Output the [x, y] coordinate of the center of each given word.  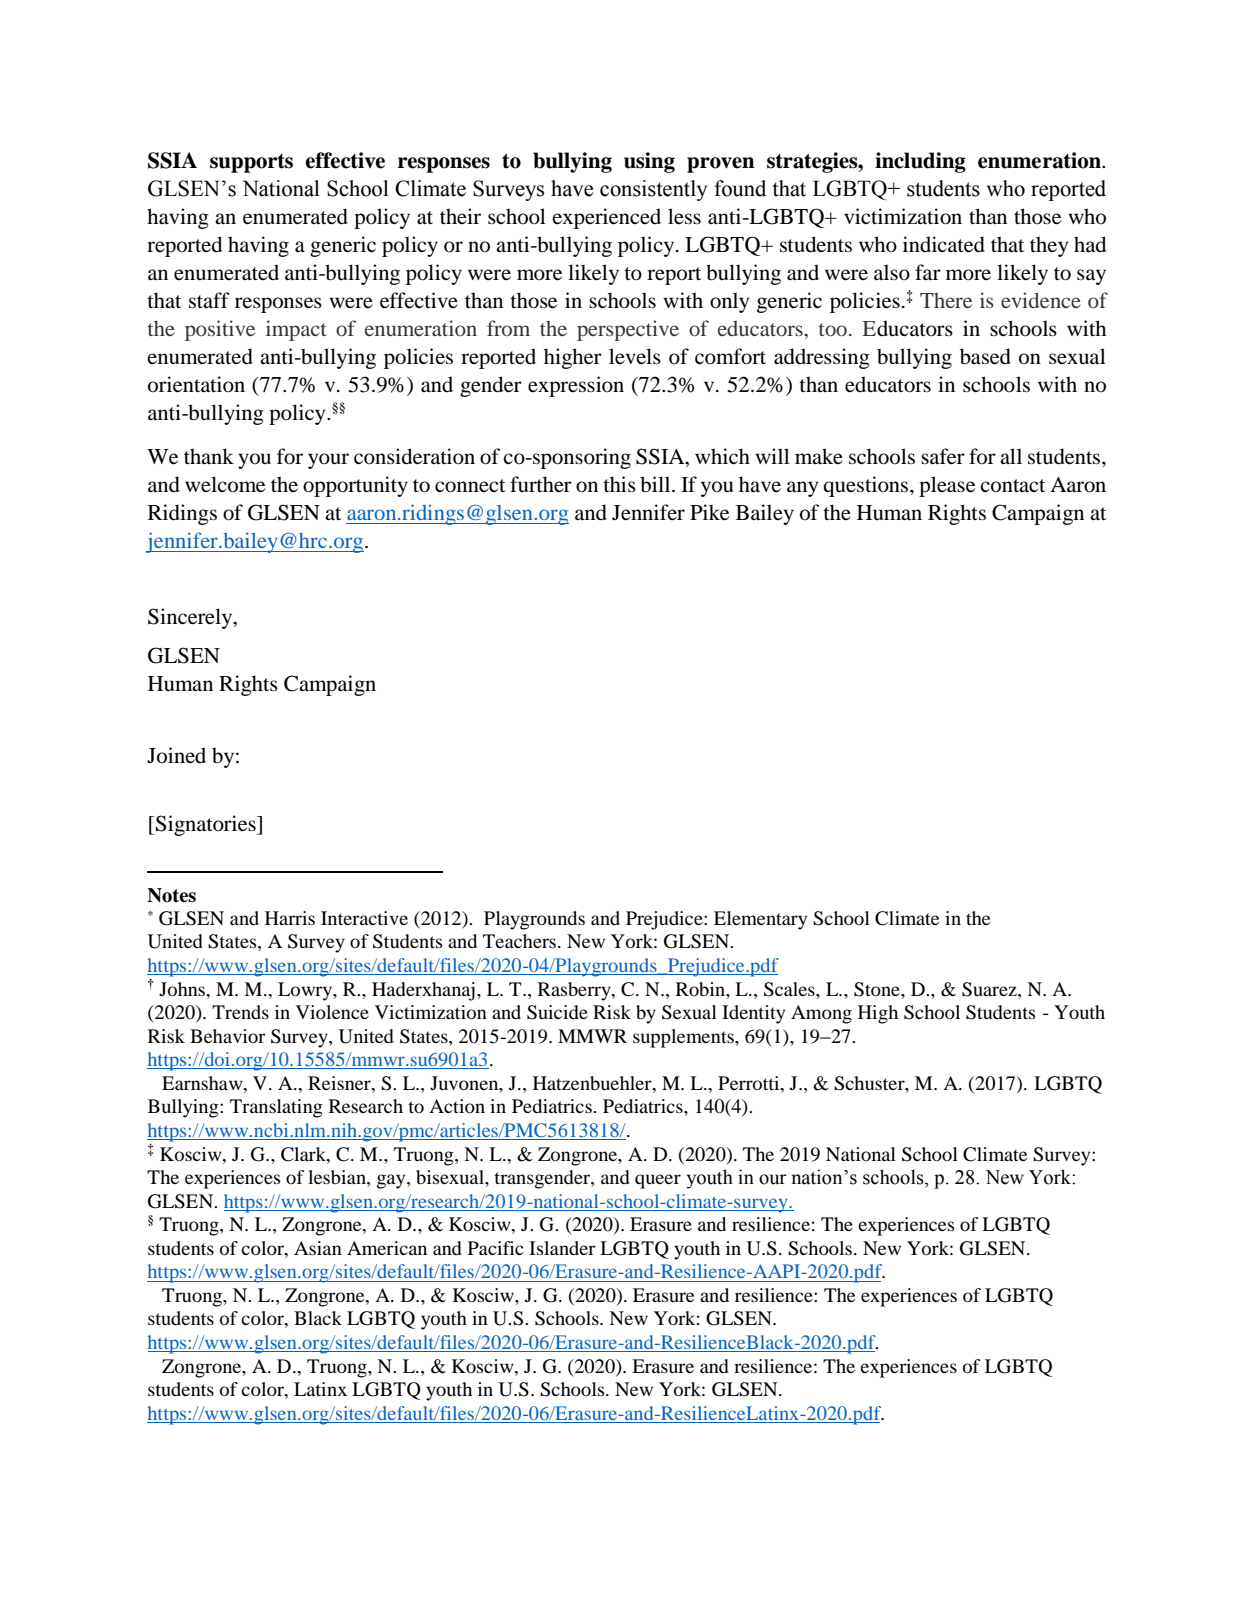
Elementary [760, 920]
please [947, 486]
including [920, 162]
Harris [290, 918]
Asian [318, 1248]
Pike [709, 512]
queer [658, 1181]
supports [251, 163]
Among [821, 1014]
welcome [225, 484]
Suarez [990, 989]
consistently [653, 190]
